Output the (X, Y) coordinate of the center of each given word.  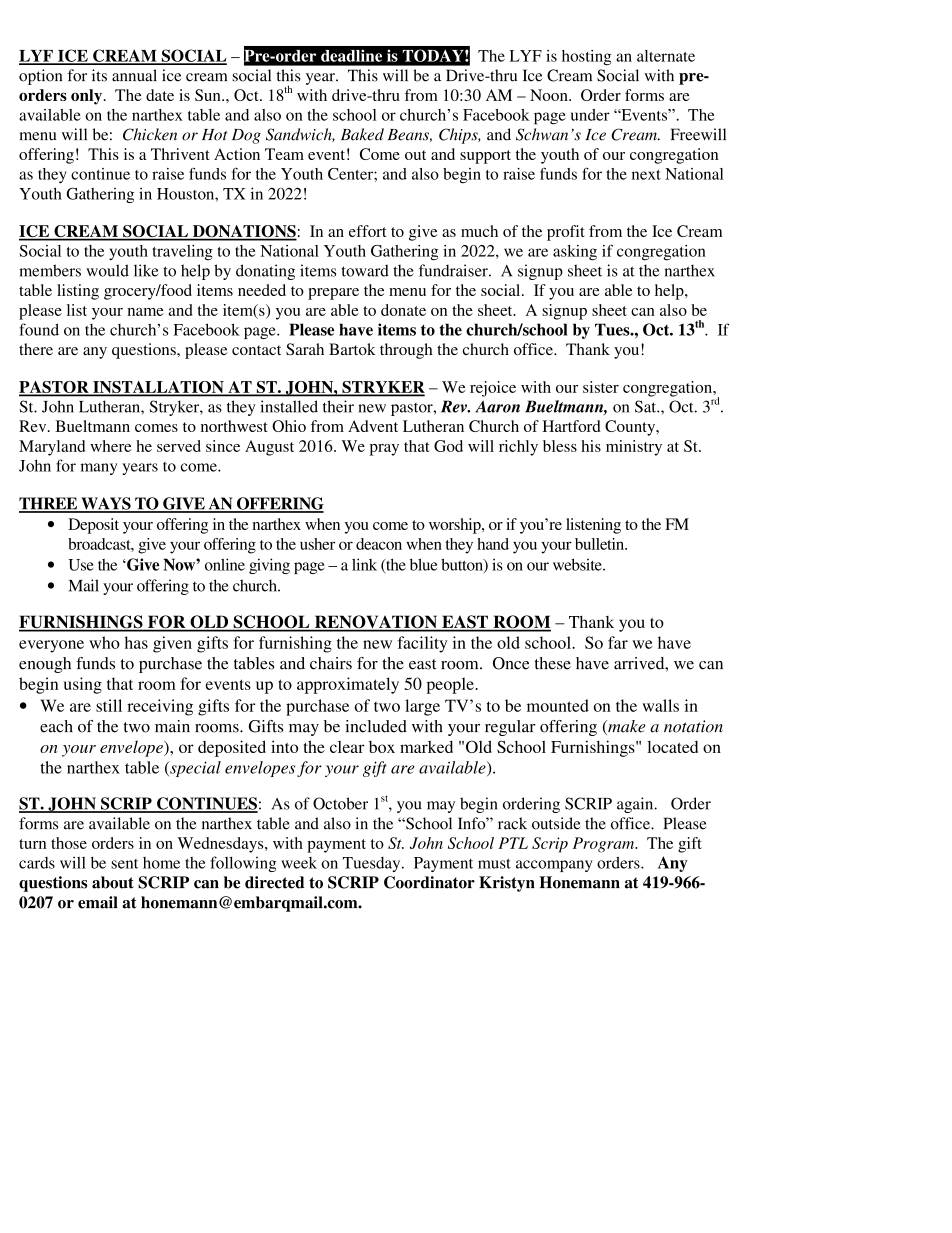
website (578, 564)
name (145, 312)
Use (81, 565)
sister (601, 387)
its (99, 75)
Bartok (352, 349)
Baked (362, 134)
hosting (587, 58)
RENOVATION (375, 623)
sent (124, 864)
